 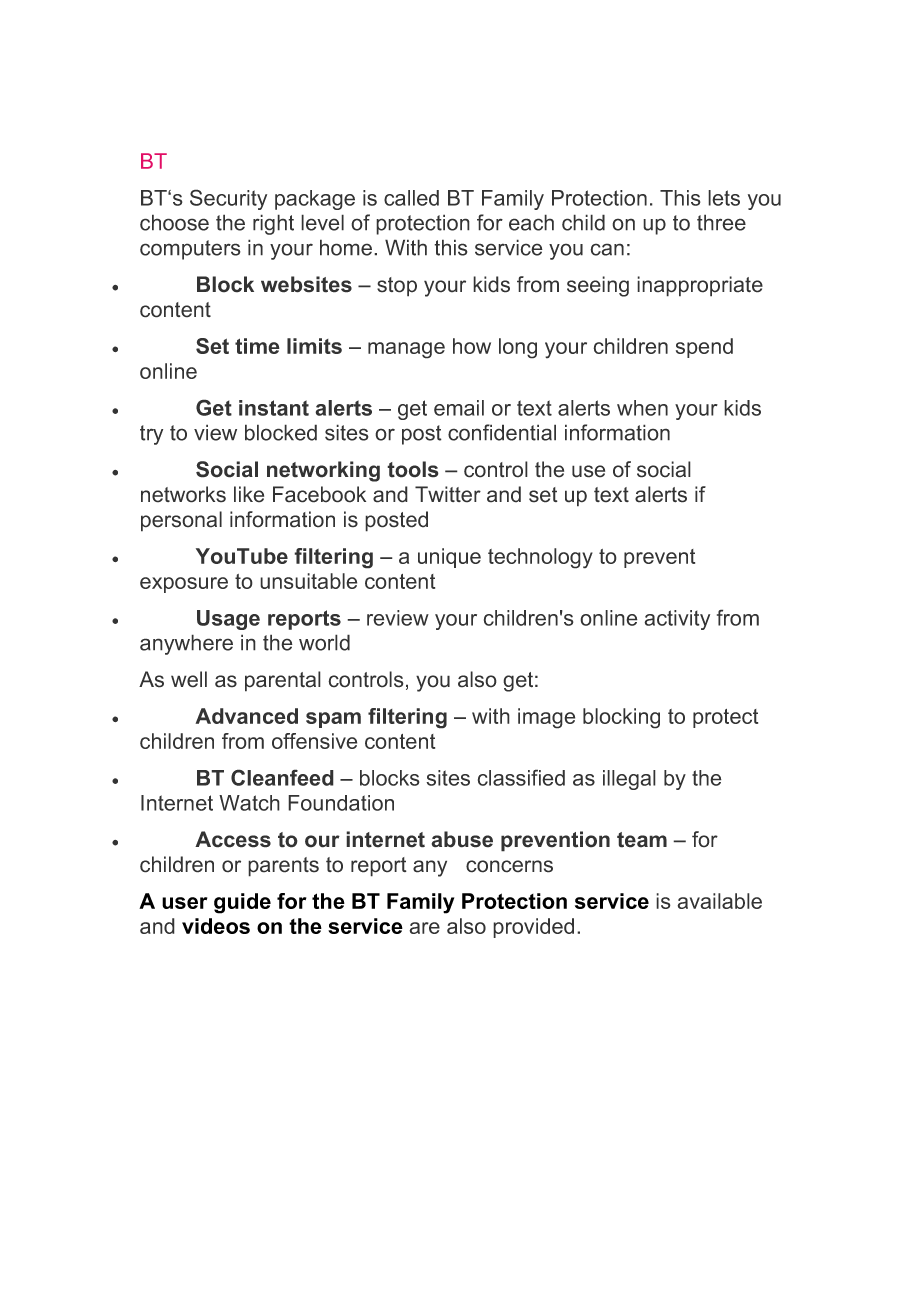 I want to click on concerns, so click(x=509, y=866).
